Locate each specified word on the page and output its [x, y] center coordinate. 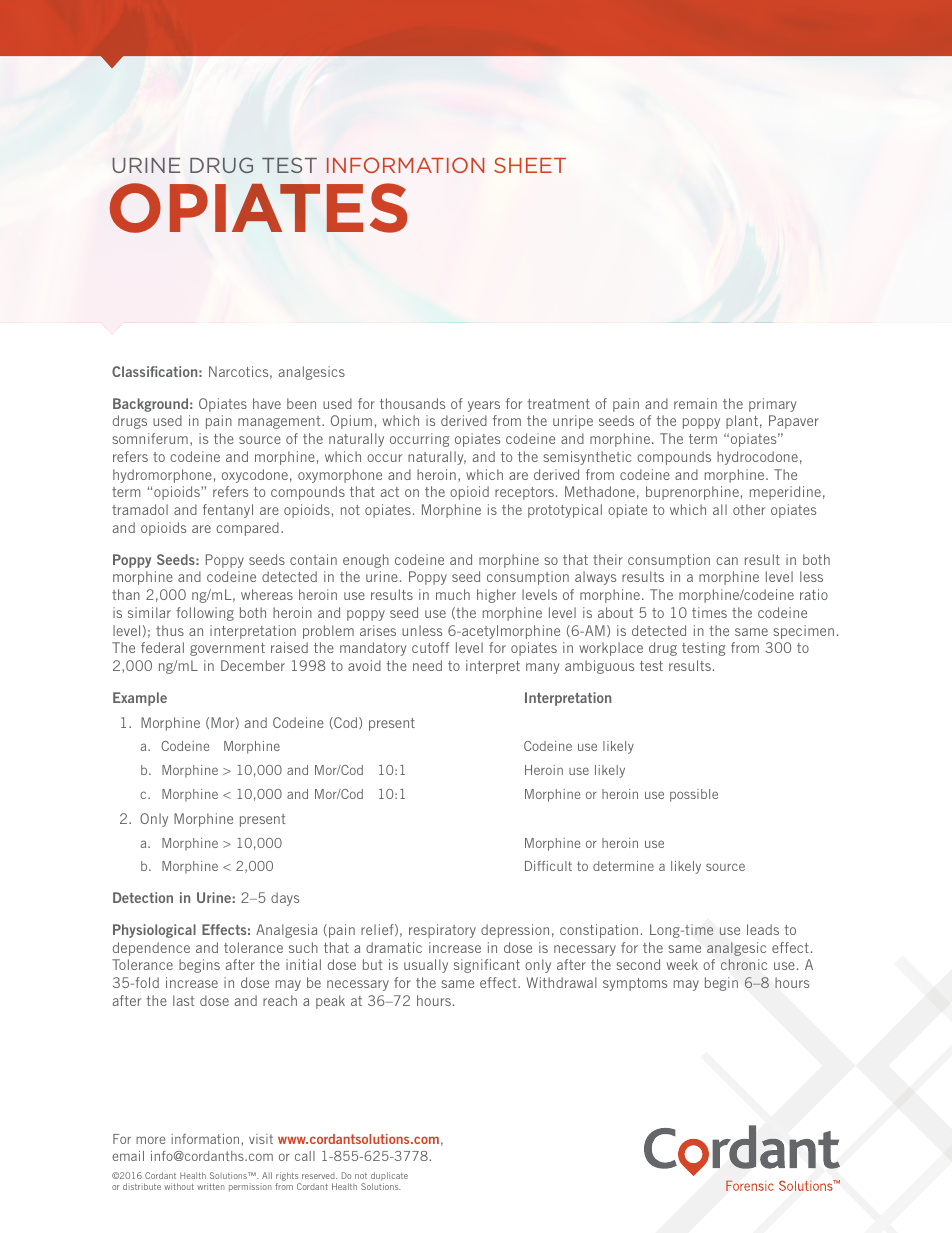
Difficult [548, 866]
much [453, 594]
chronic [744, 964]
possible [694, 795]
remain [695, 403]
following [205, 614]
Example [140, 699]
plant [742, 422]
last [184, 1000]
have [267, 403]
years [484, 406]
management [280, 422]
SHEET [530, 165]
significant [487, 966]
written [211, 1186]
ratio [814, 594]
